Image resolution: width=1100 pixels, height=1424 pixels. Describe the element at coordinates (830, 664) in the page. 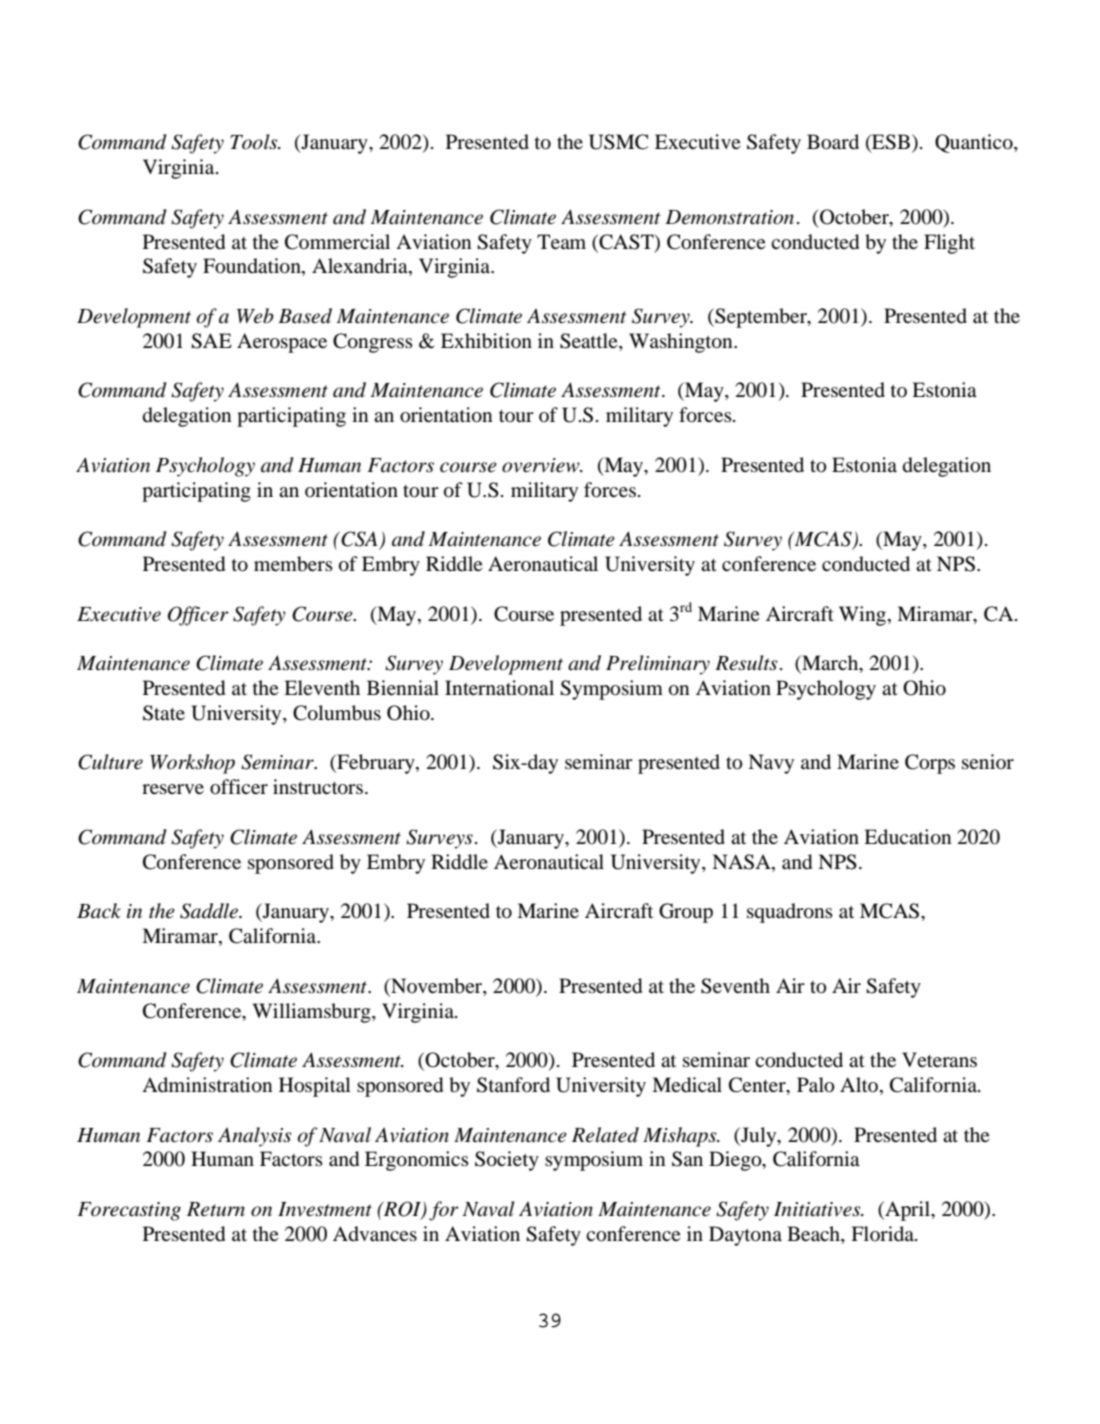

I see `March` at that location.
